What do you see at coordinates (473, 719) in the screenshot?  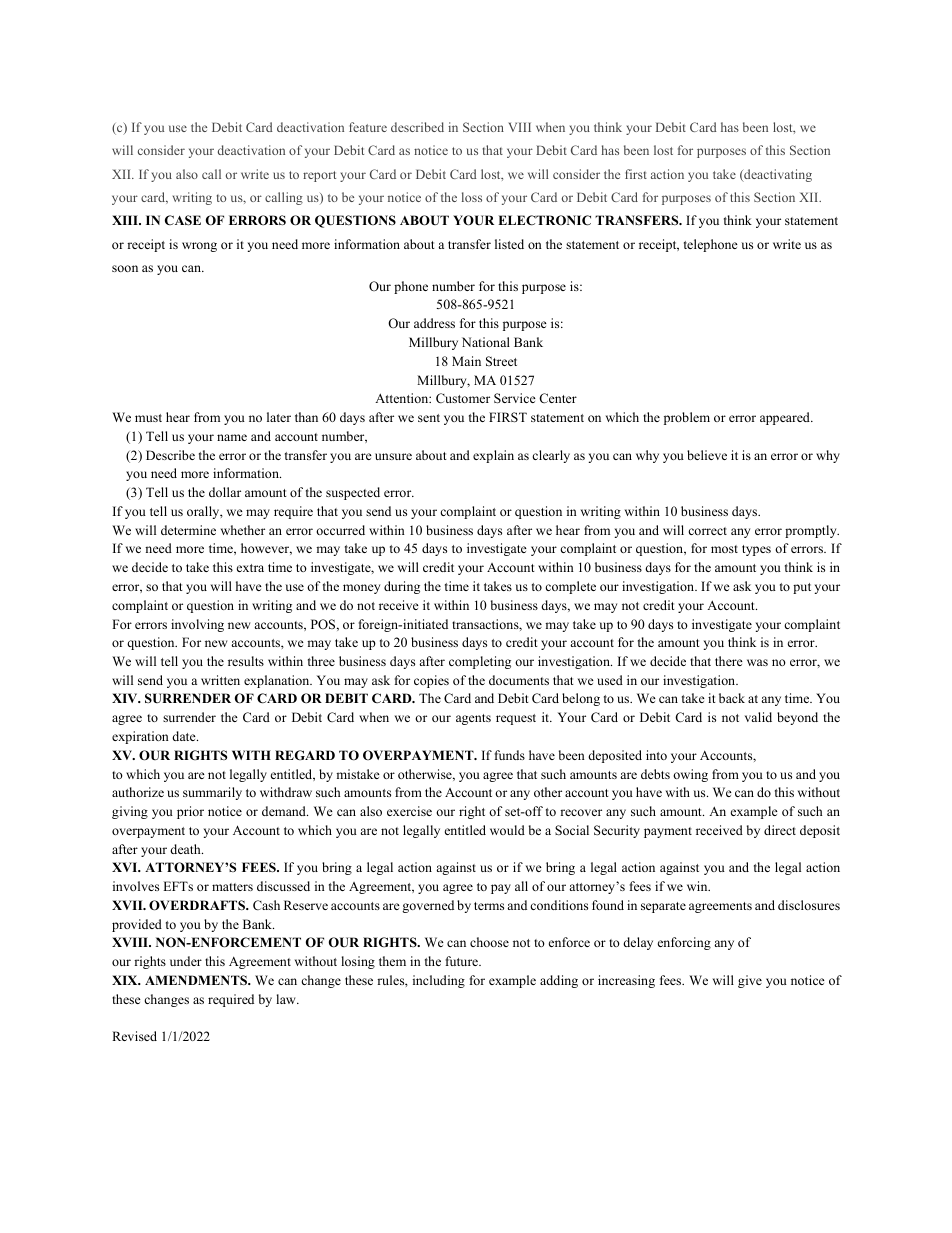 I see `agents` at bounding box center [473, 719].
